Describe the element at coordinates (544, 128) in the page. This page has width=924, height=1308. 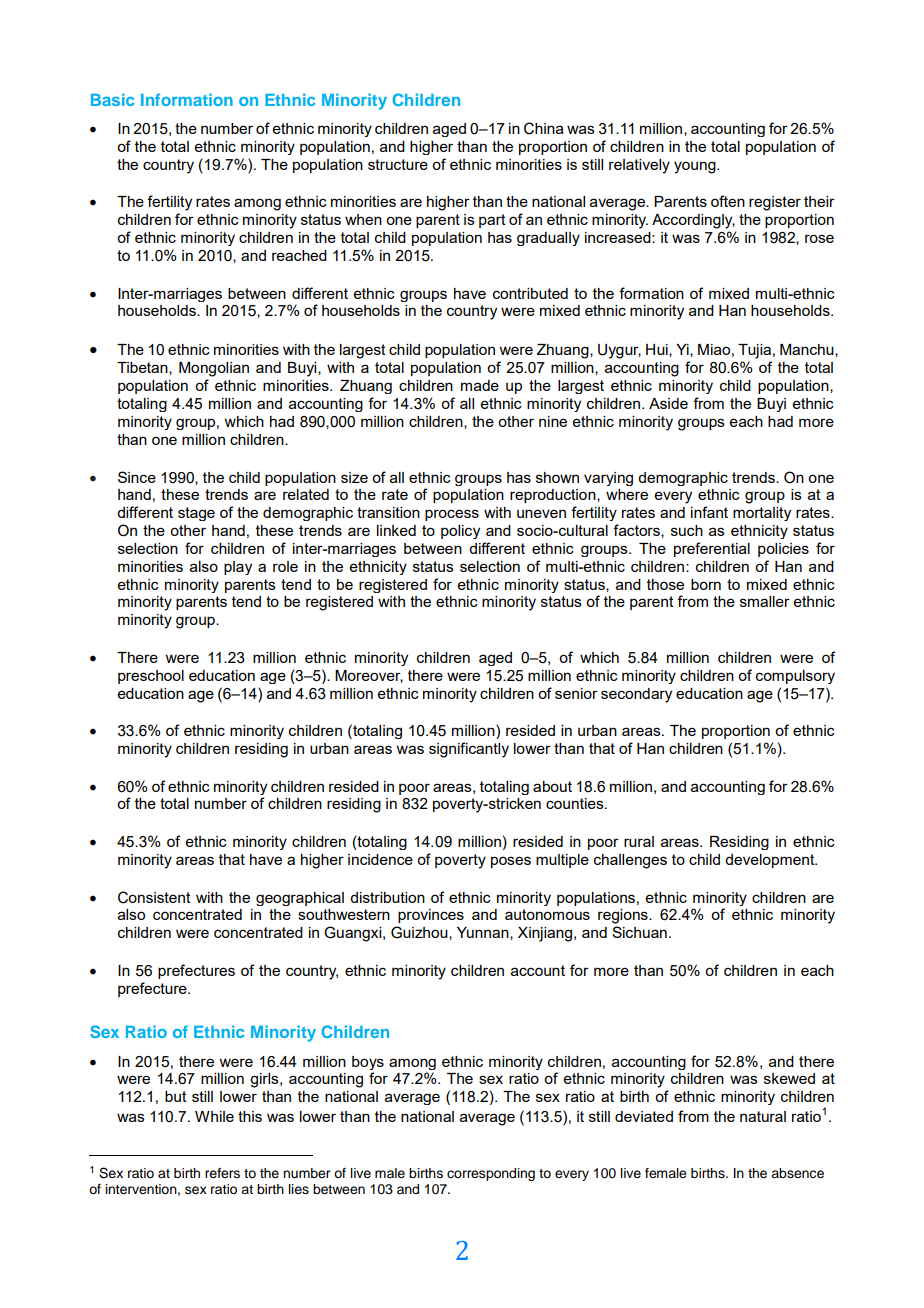
I see `China` at that location.
